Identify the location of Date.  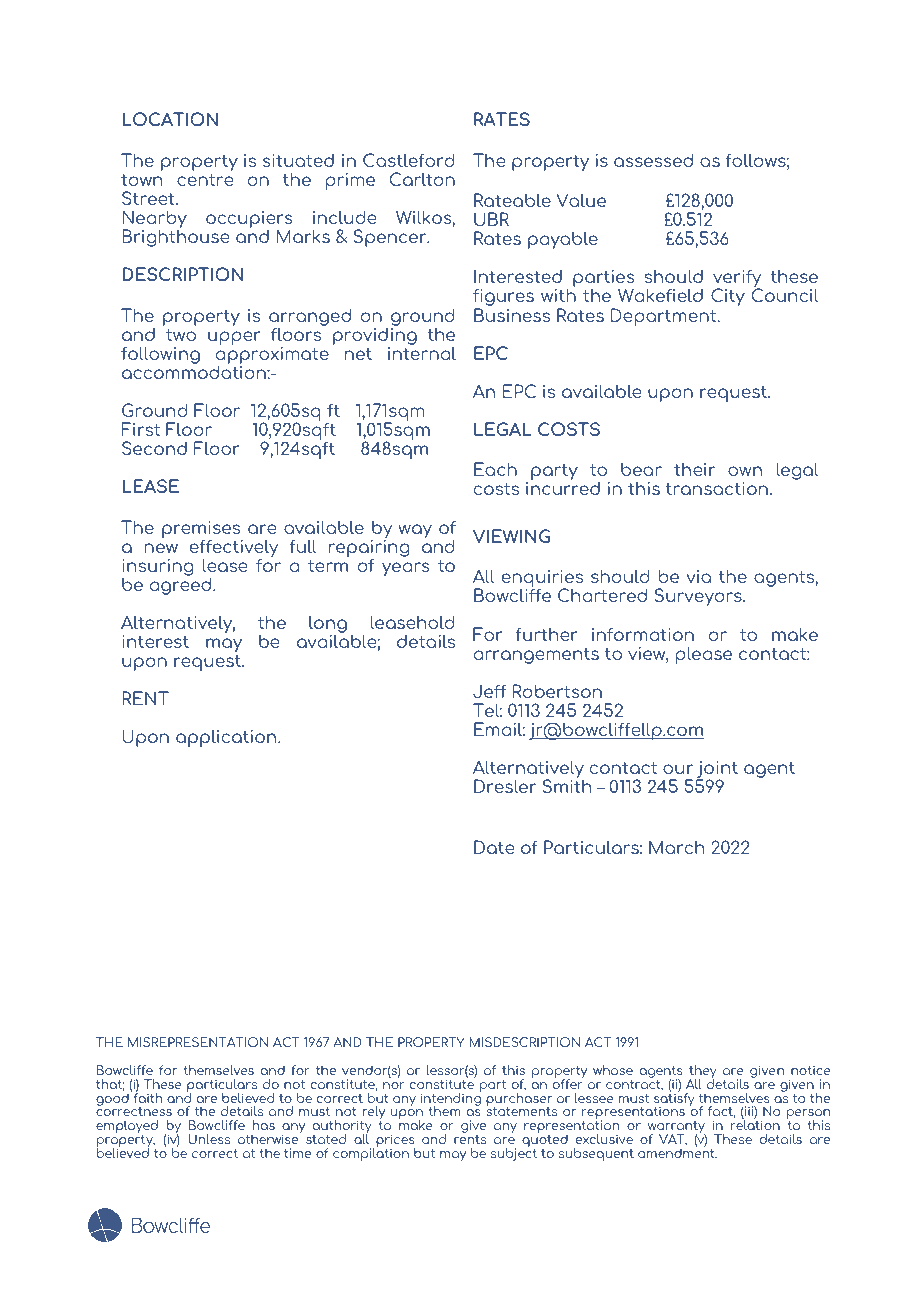
(494, 847).
